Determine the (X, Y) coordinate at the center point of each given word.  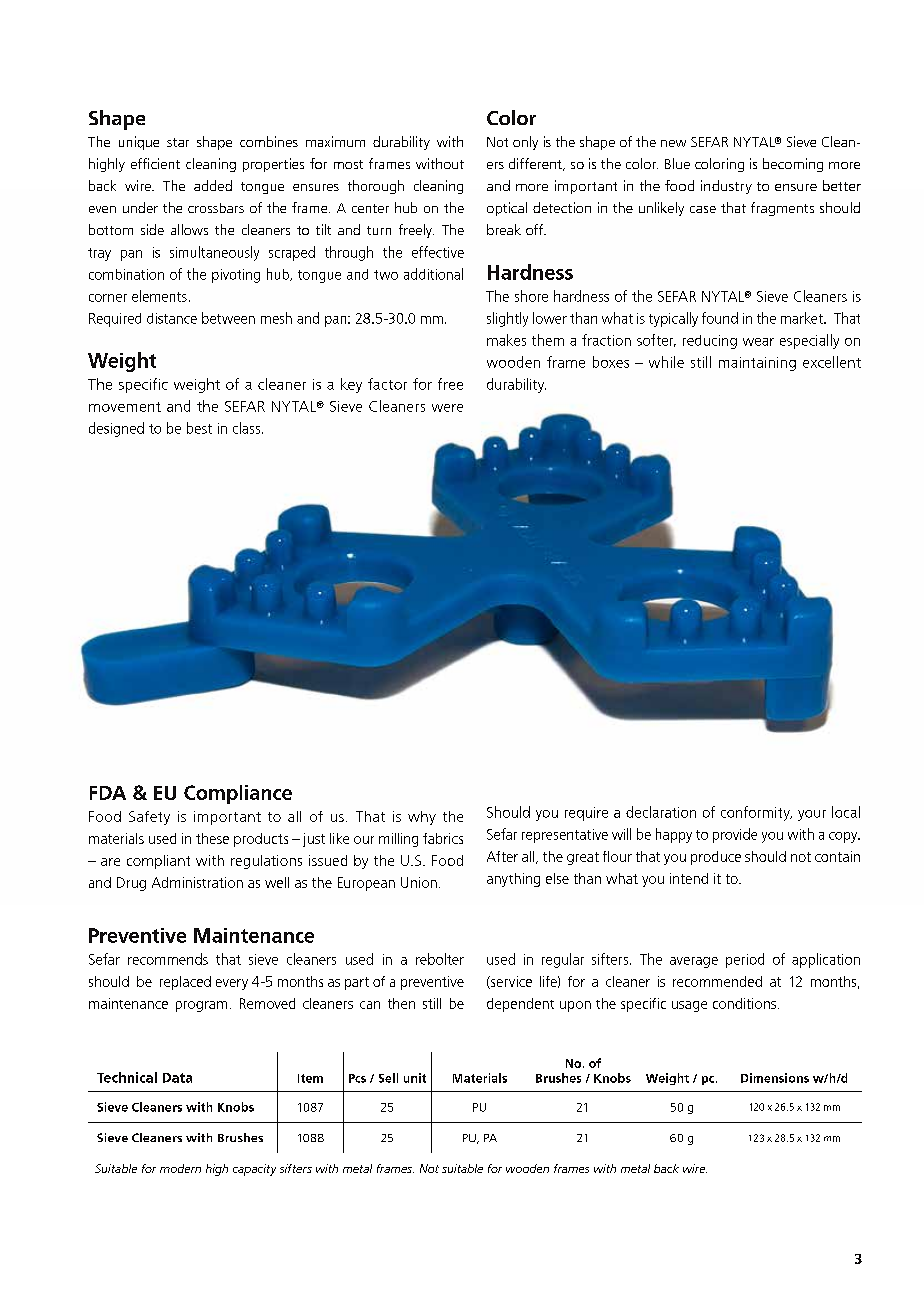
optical (507, 209)
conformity (756, 813)
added (213, 185)
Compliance (238, 794)
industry (726, 187)
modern (180, 1168)
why (422, 818)
